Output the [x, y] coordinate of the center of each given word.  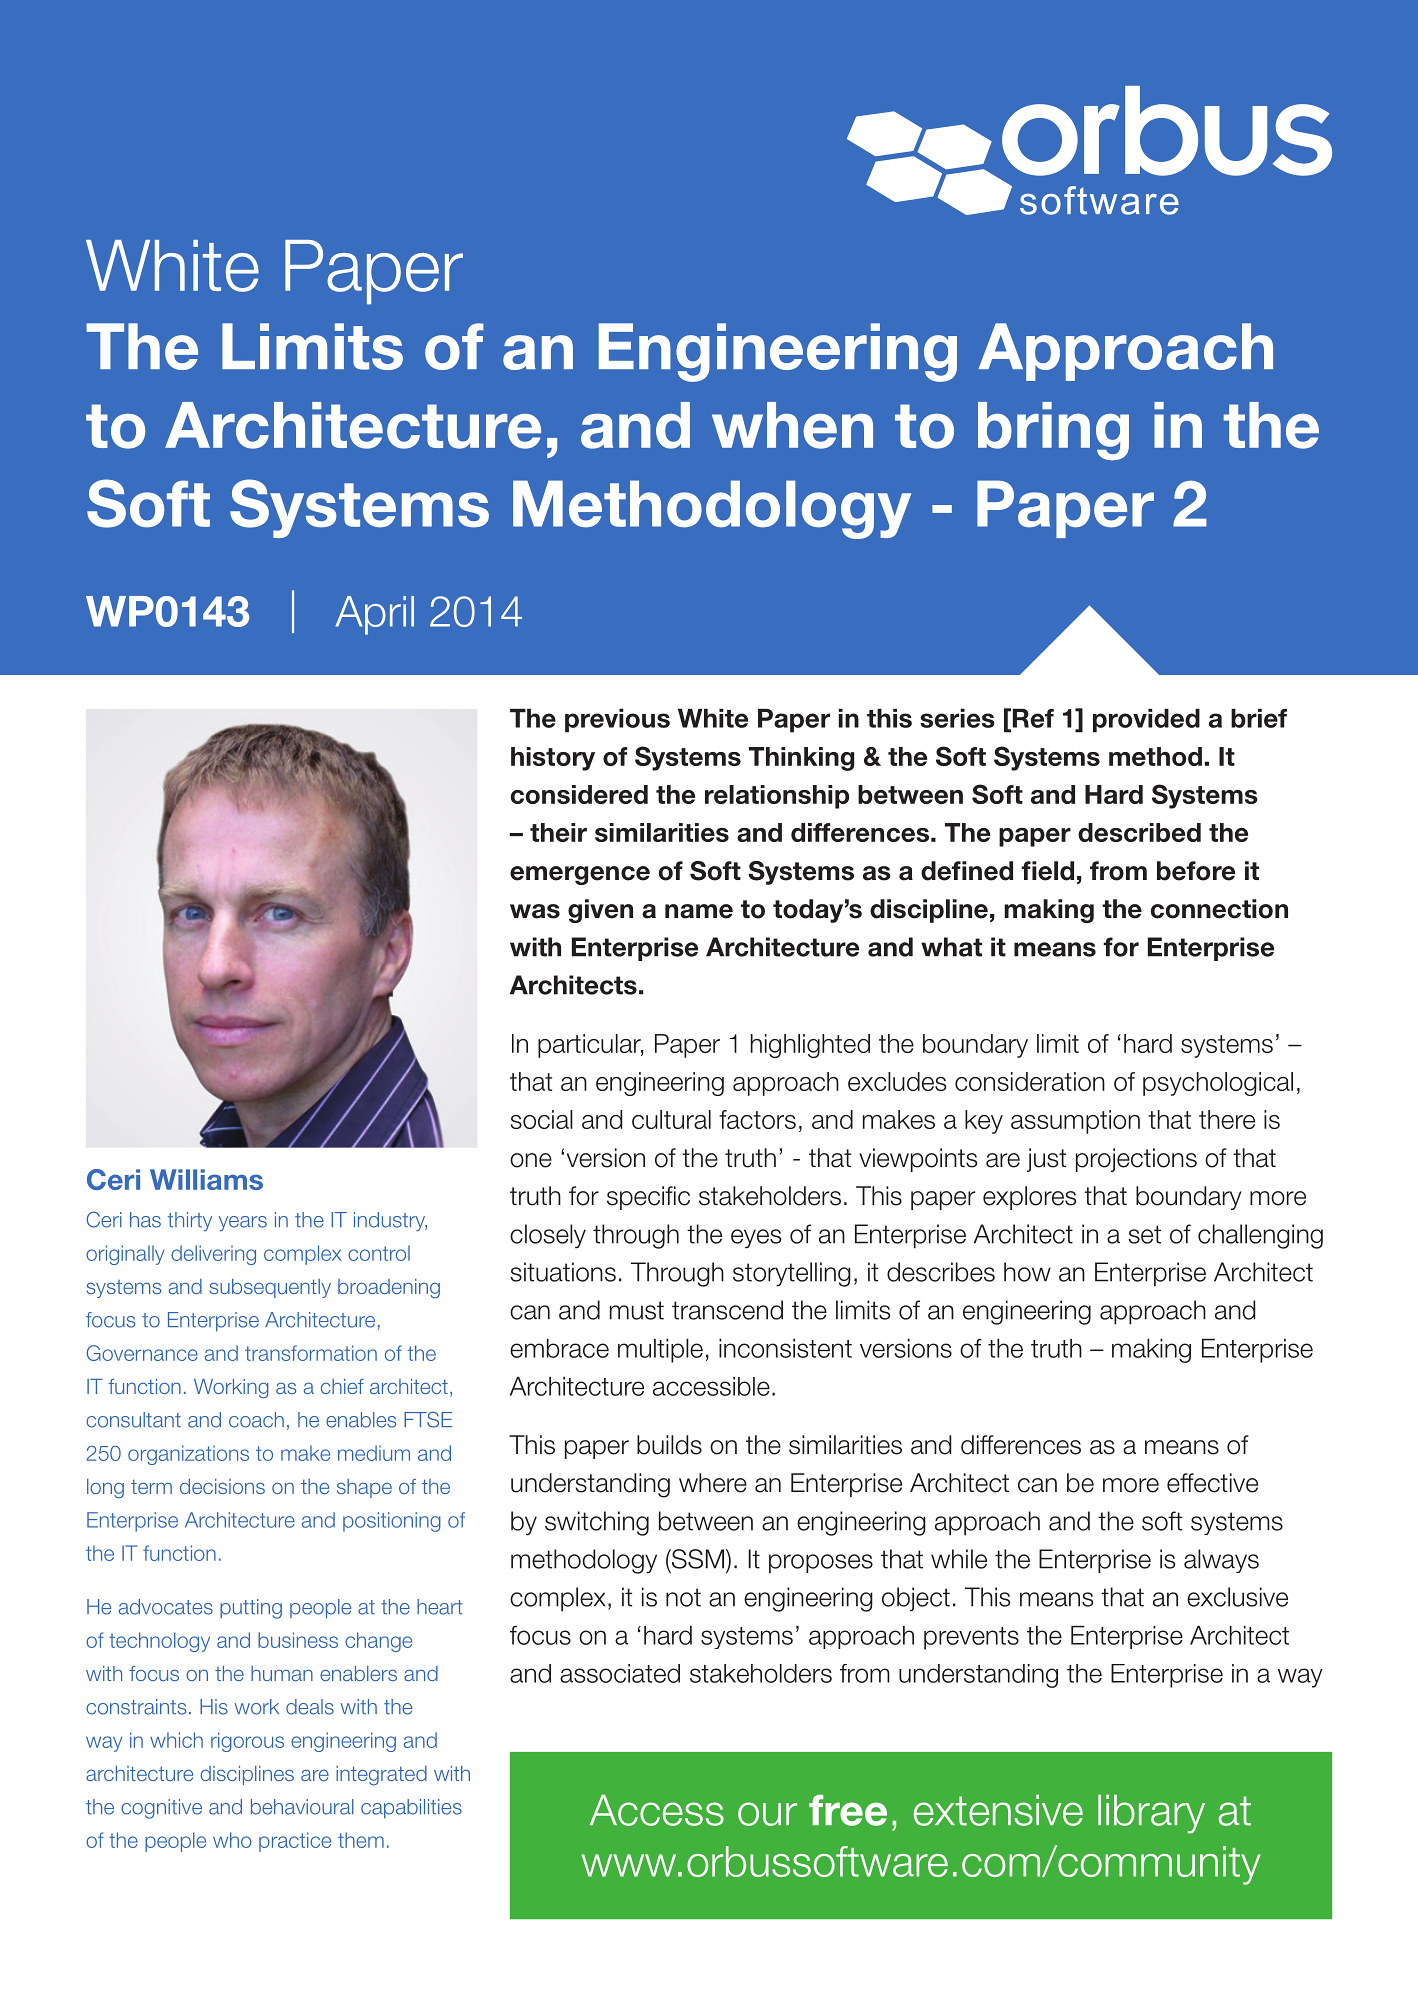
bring [1053, 431]
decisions [222, 1486]
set [1144, 1234]
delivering [213, 1255]
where [713, 1483]
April [374, 615]
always [1221, 1561]
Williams [206, 1179]
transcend [727, 1310]
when [792, 425]
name [699, 911]
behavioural [302, 1807]
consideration [1030, 1081]
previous [617, 721]
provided [1146, 721]
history [553, 759]
